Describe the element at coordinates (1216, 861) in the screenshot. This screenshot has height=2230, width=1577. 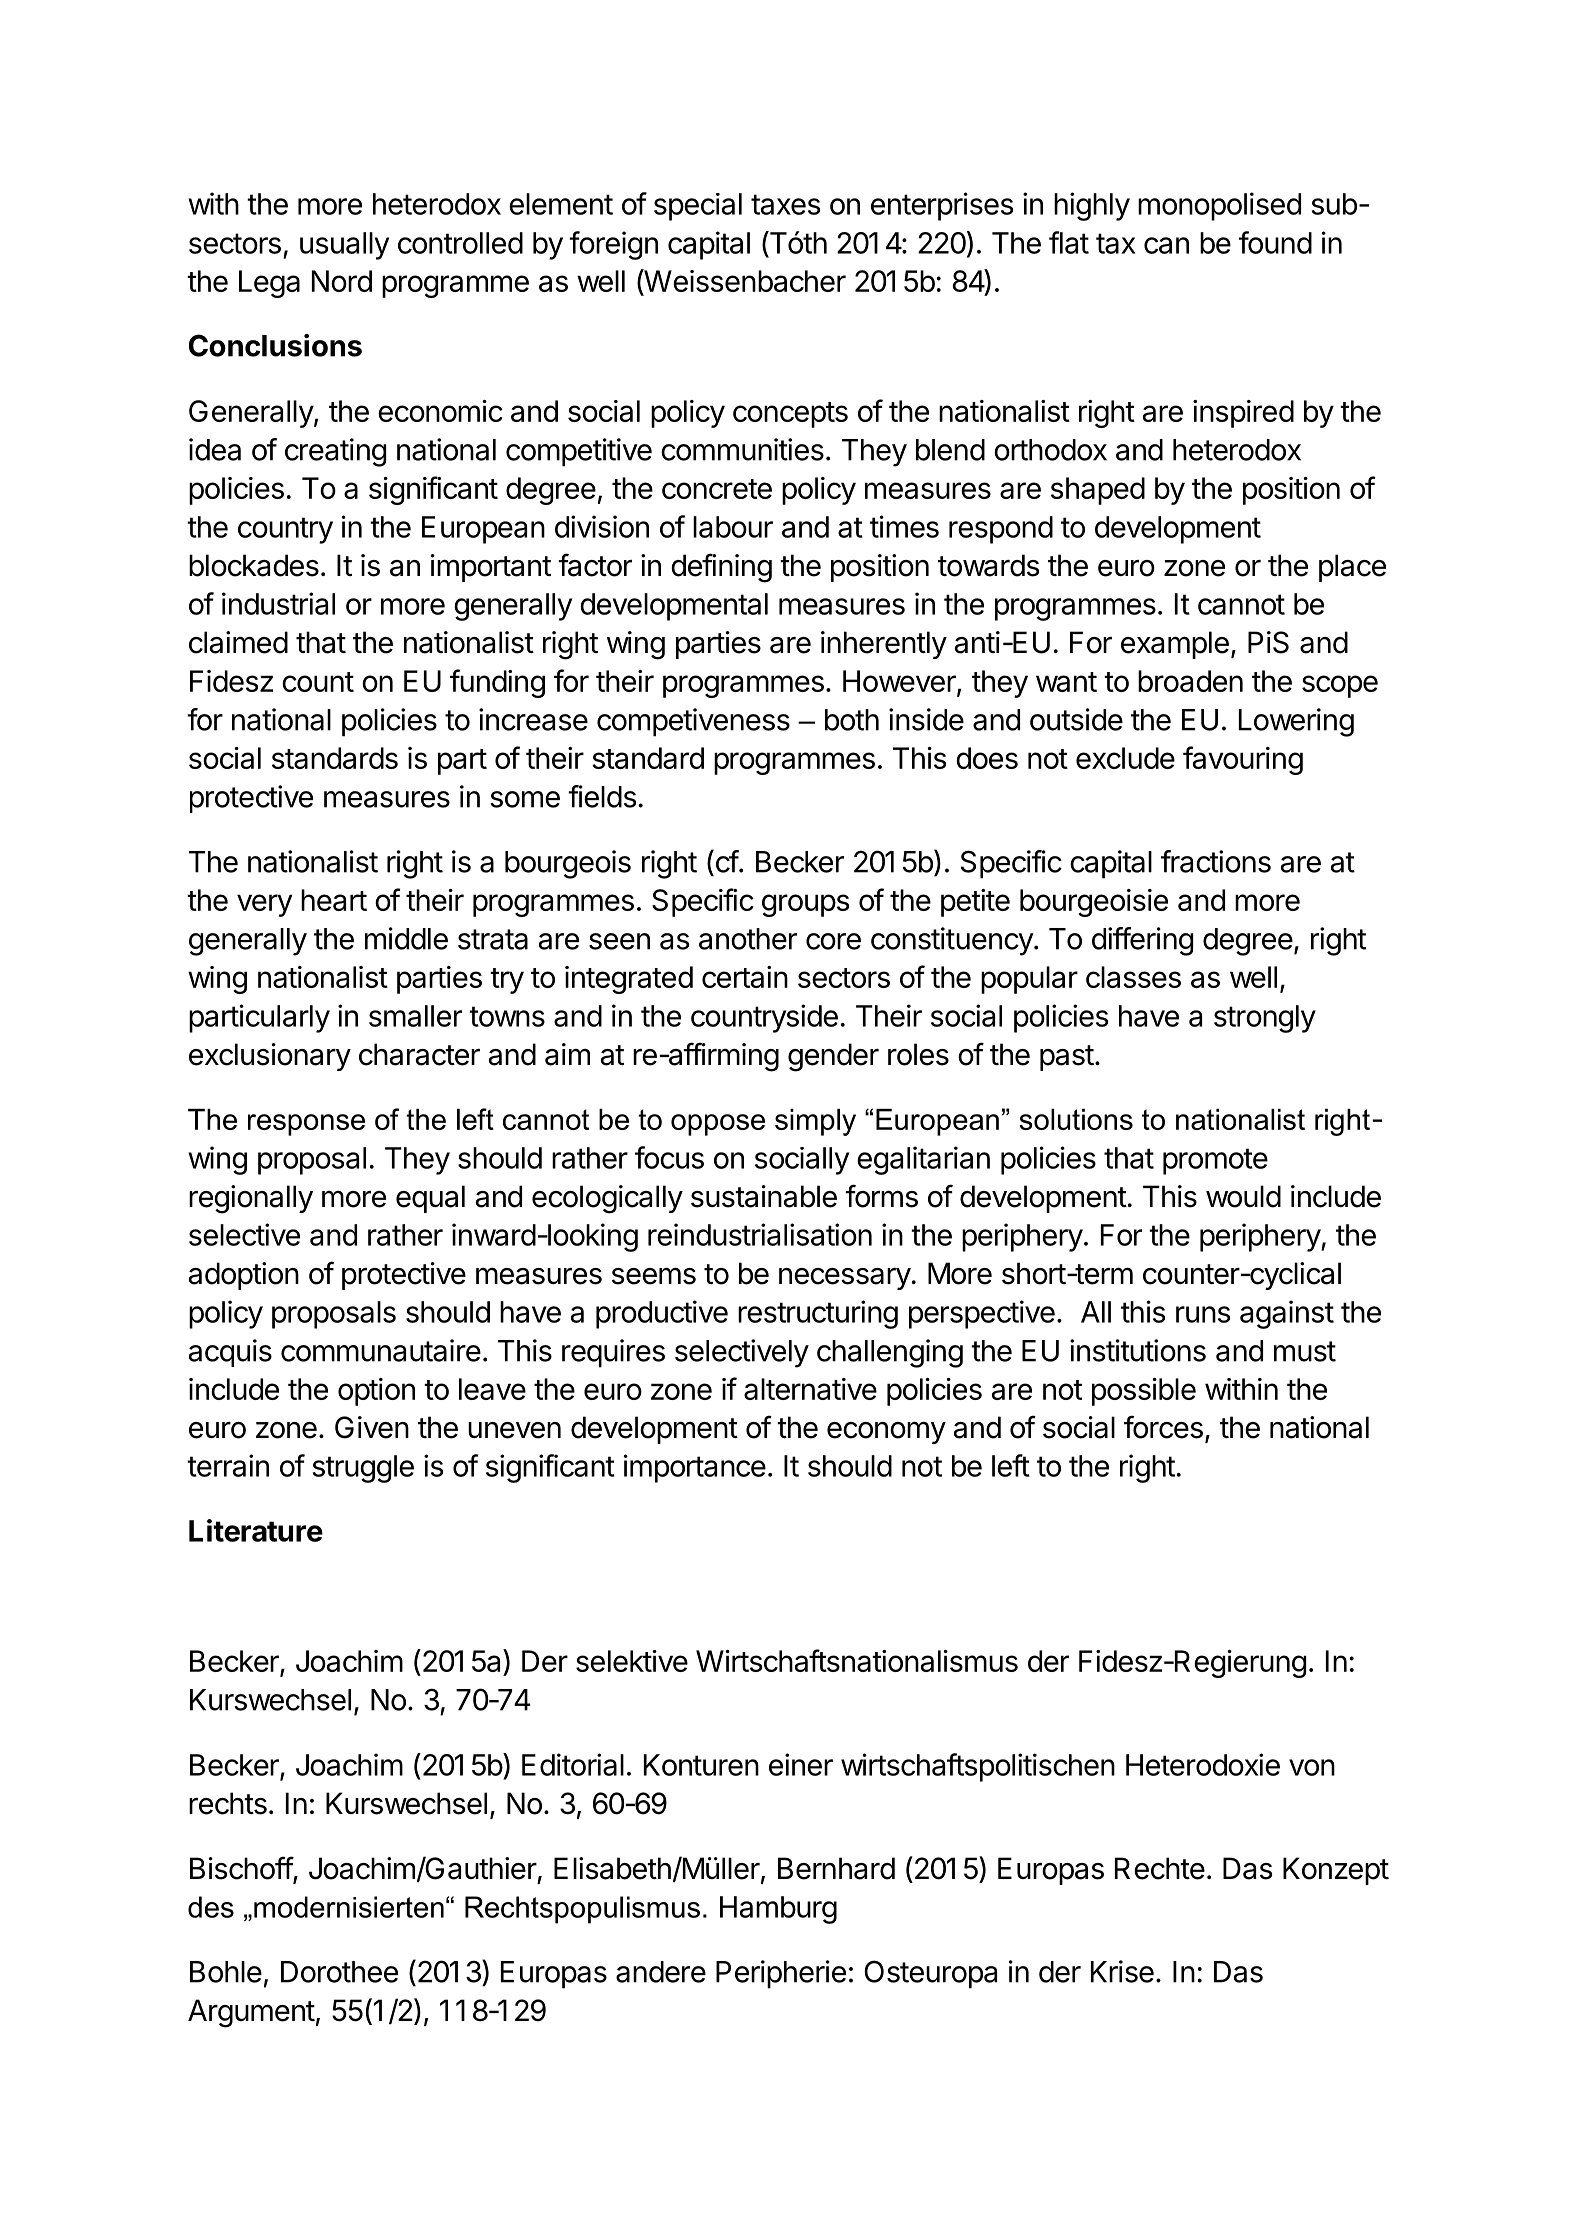
I see `fractions` at that location.
